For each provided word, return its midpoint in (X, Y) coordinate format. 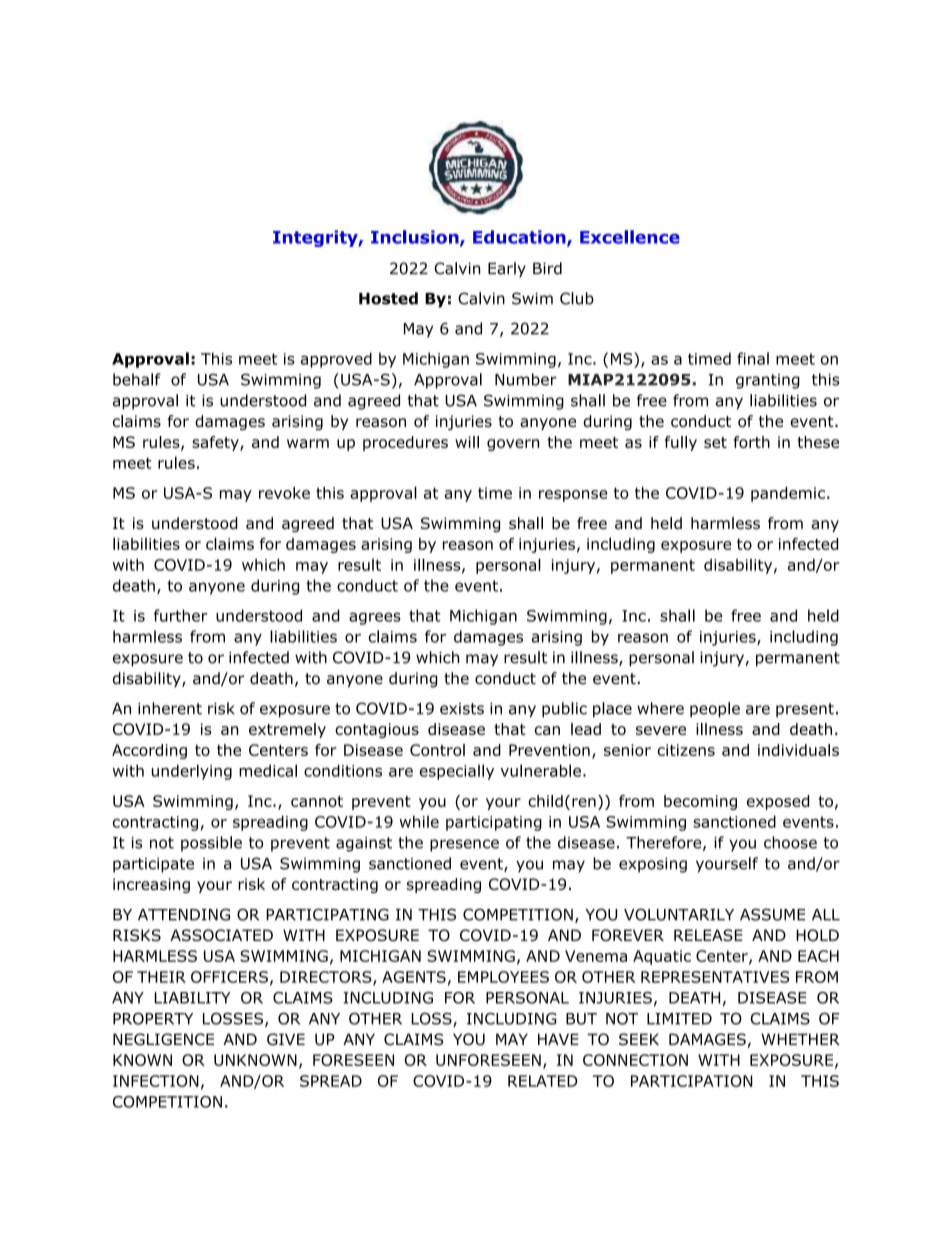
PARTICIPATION (692, 1081)
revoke (284, 493)
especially (457, 772)
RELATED (543, 1081)
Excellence (630, 237)
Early (507, 269)
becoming (700, 802)
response (573, 496)
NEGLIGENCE (163, 1039)
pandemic (788, 494)
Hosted (388, 298)
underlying (192, 772)
